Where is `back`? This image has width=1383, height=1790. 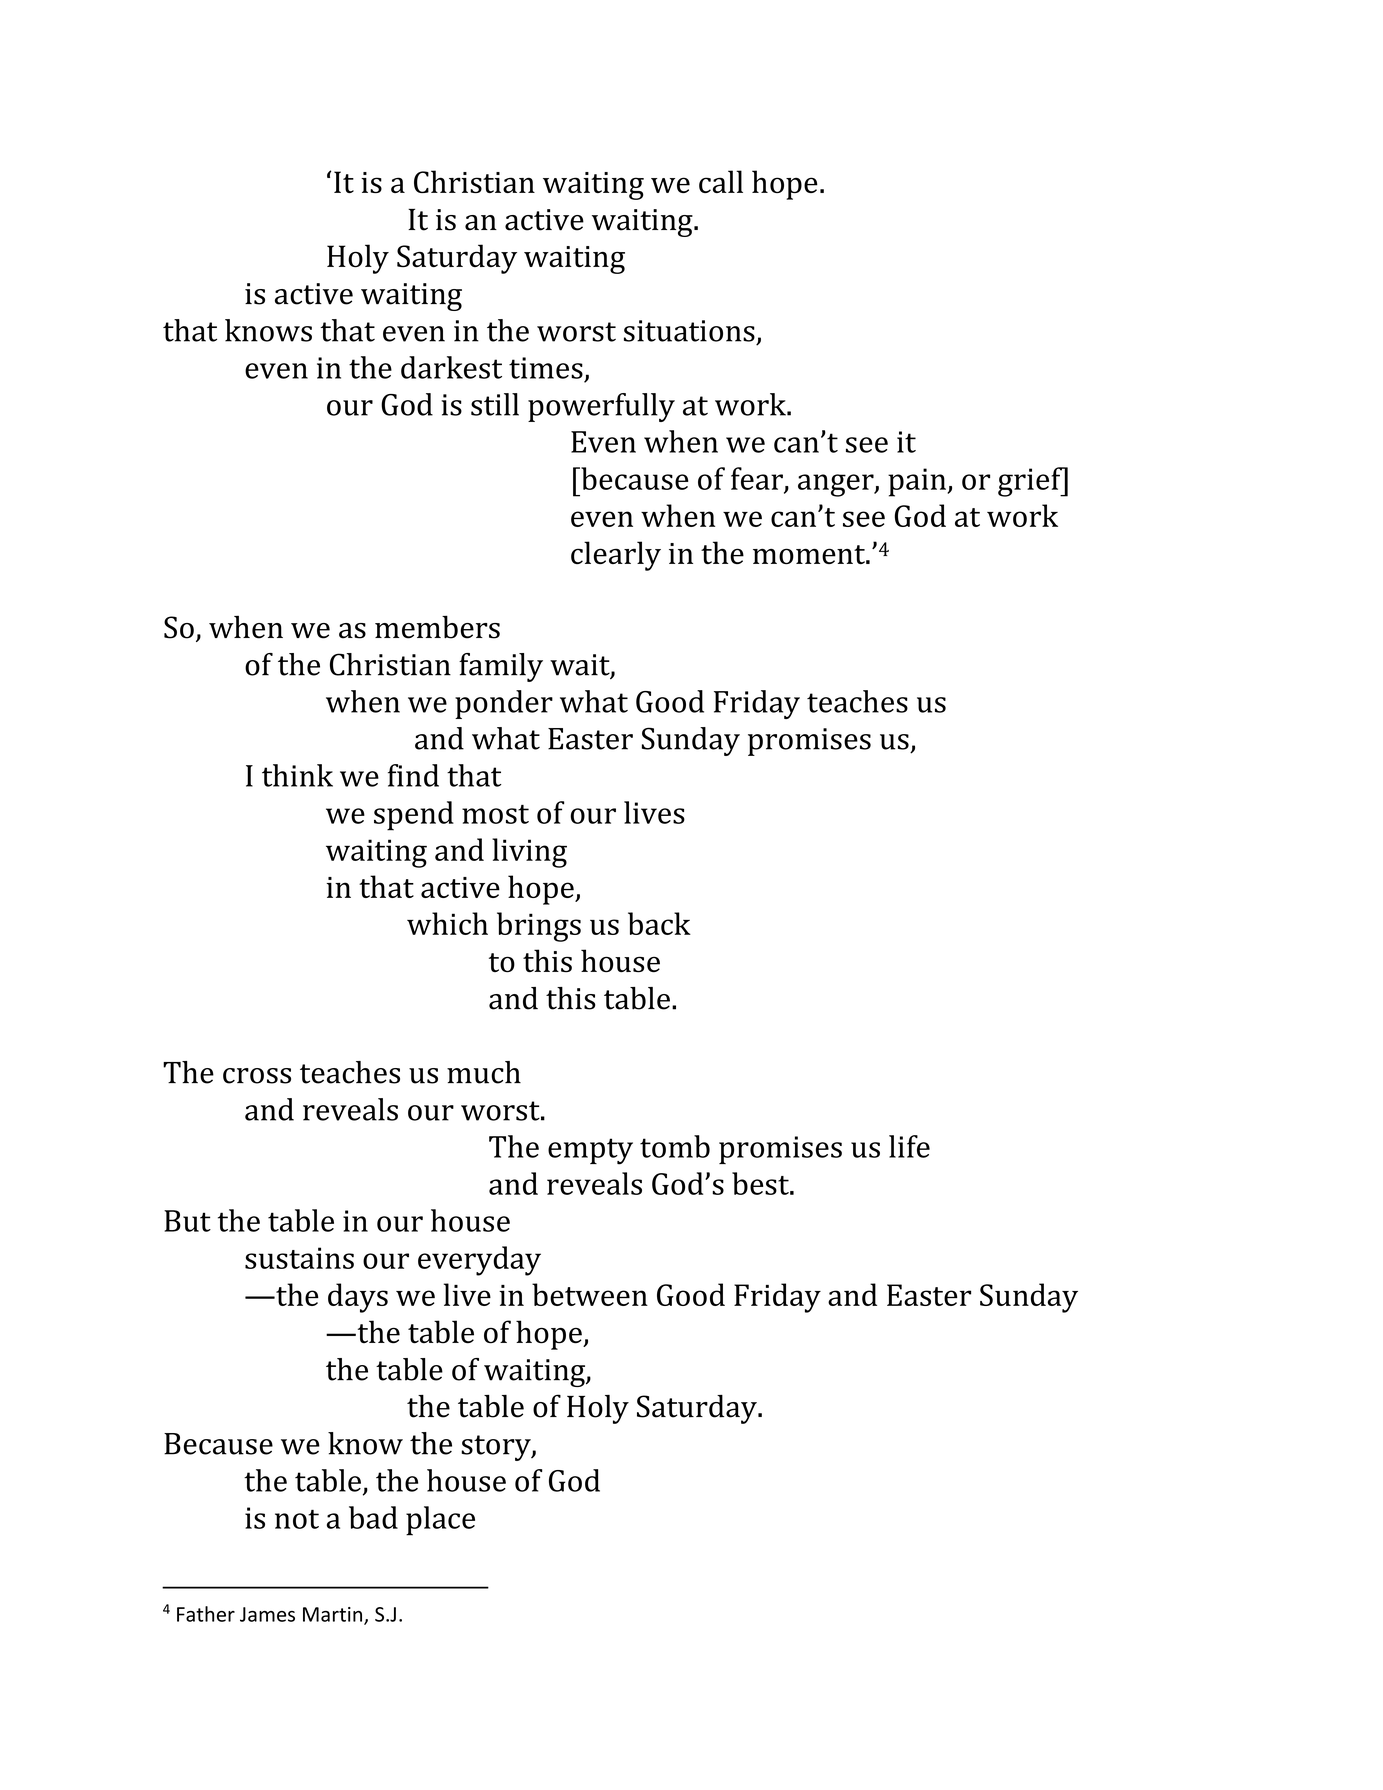 back is located at coordinates (659, 923).
